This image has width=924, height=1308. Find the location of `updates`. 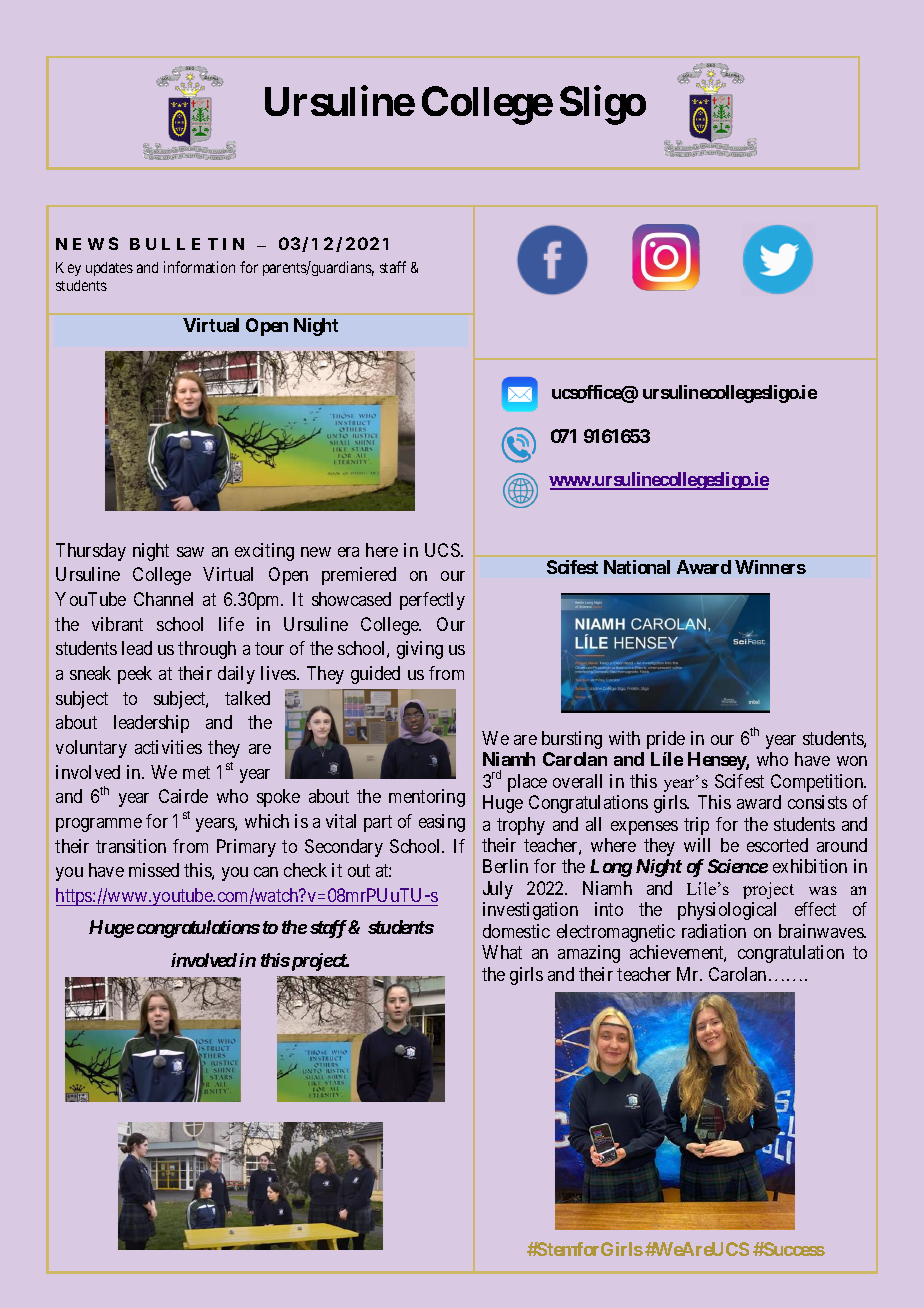

updates is located at coordinates (109, 269).
